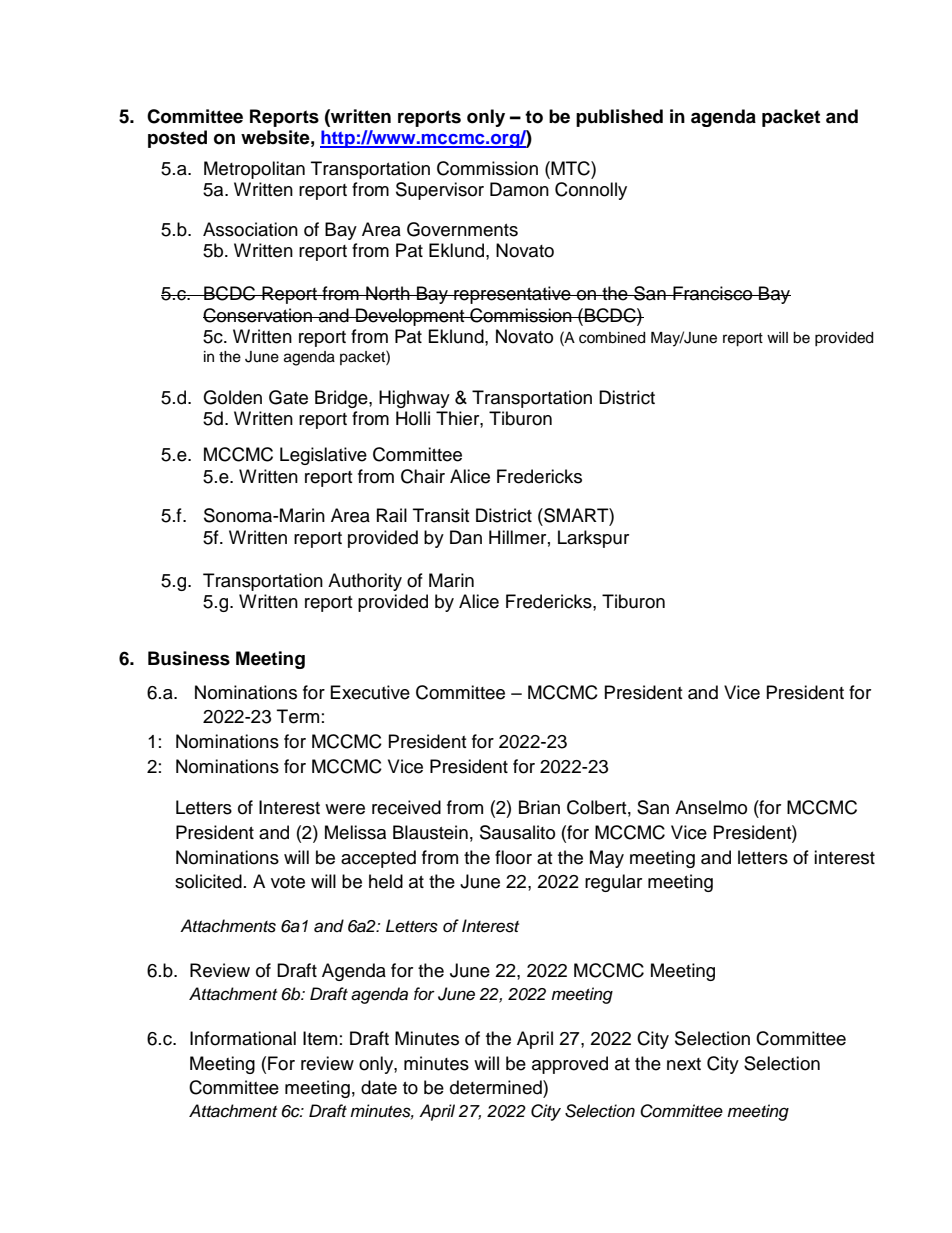 The height and width of the page is (1233, 952). Describe the element at coordinates (243, 1038) in the page. I see `Informational` at that location.
